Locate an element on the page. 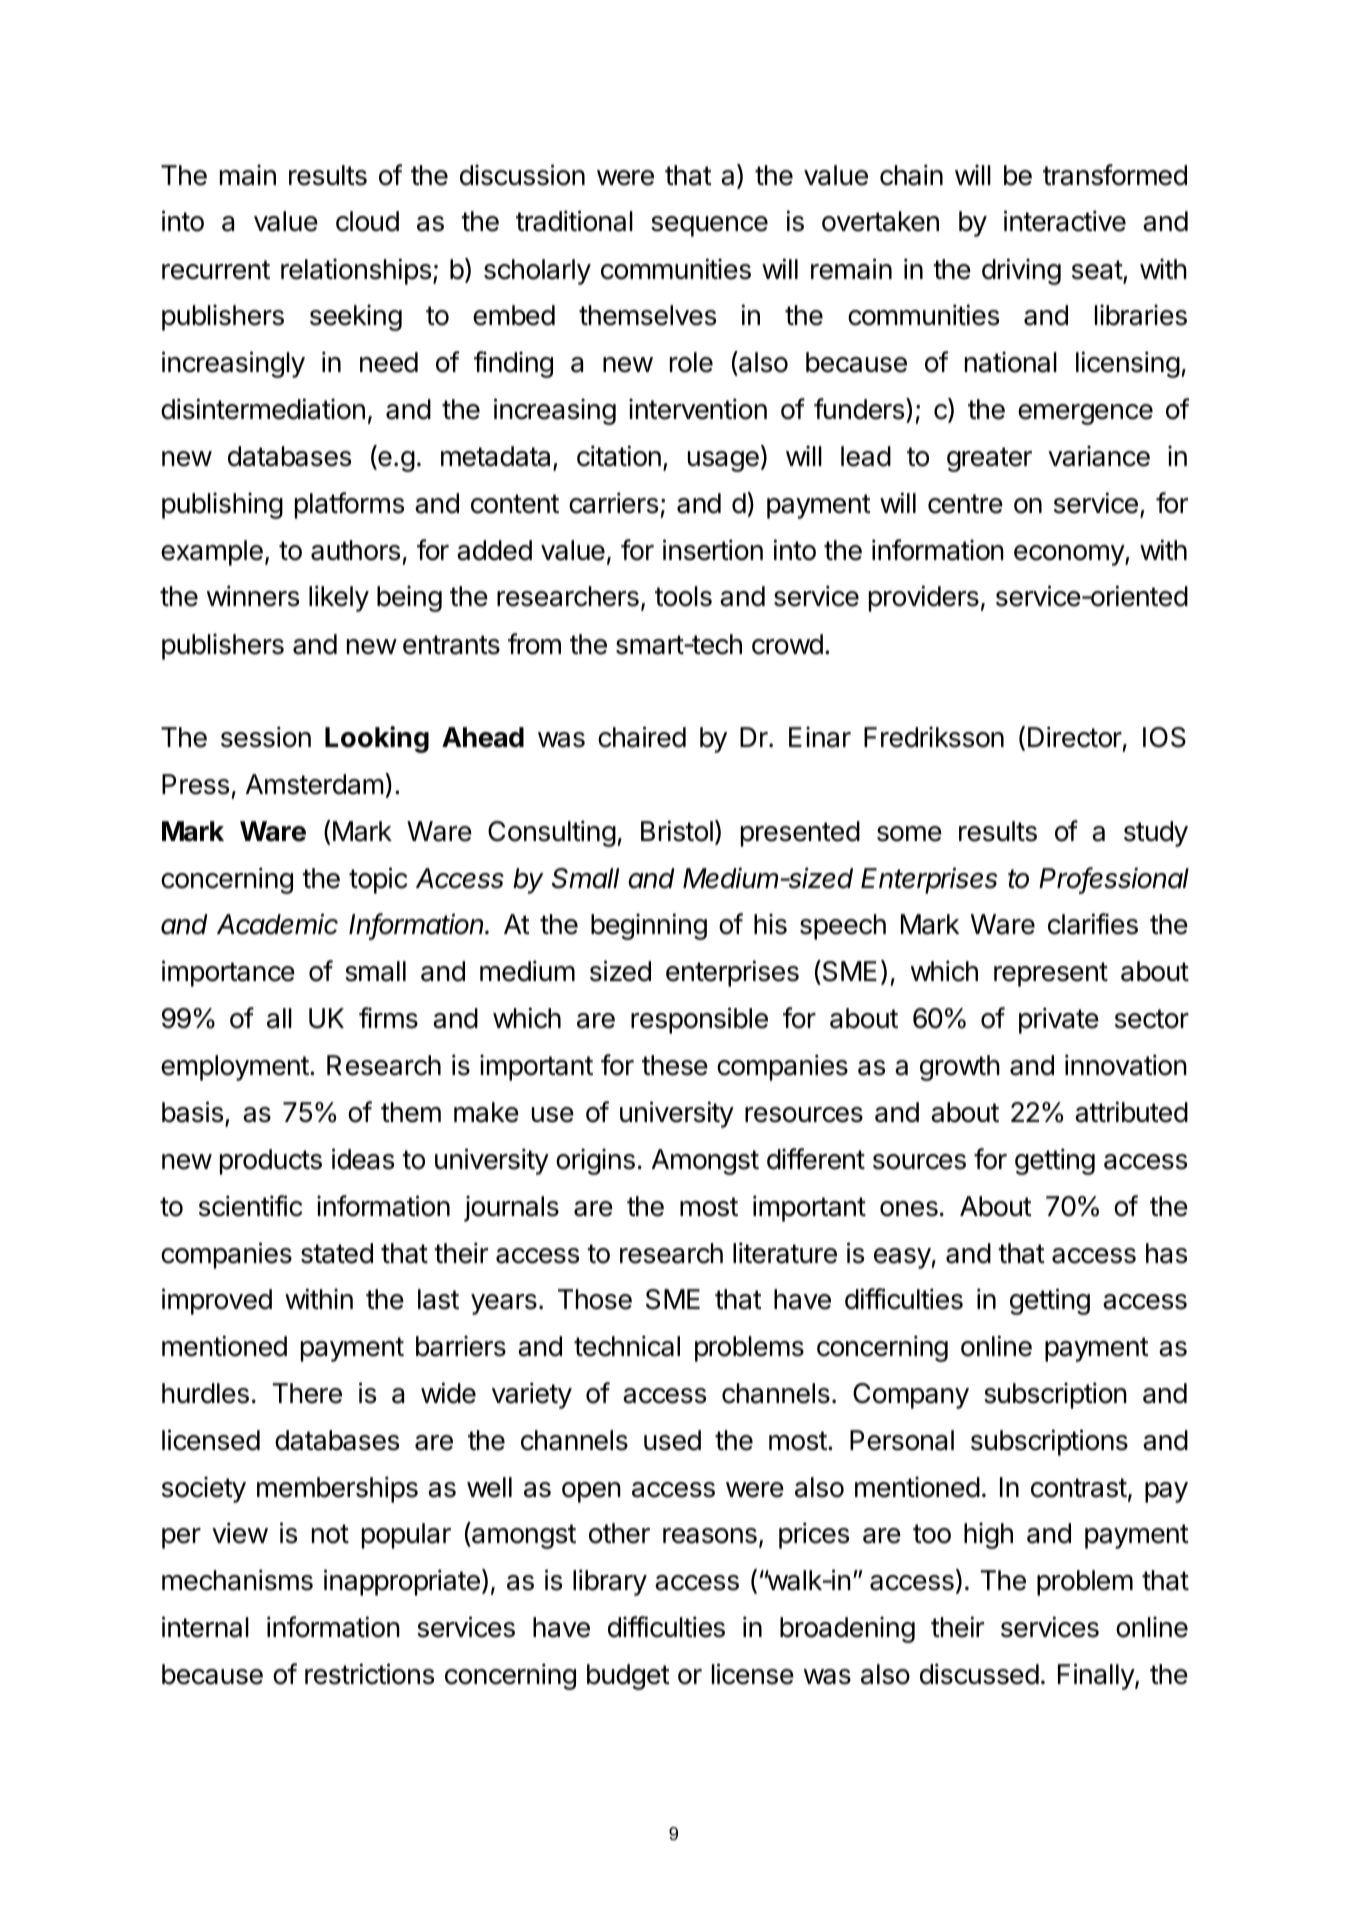  Those is located at coordinates (595, 1299).
